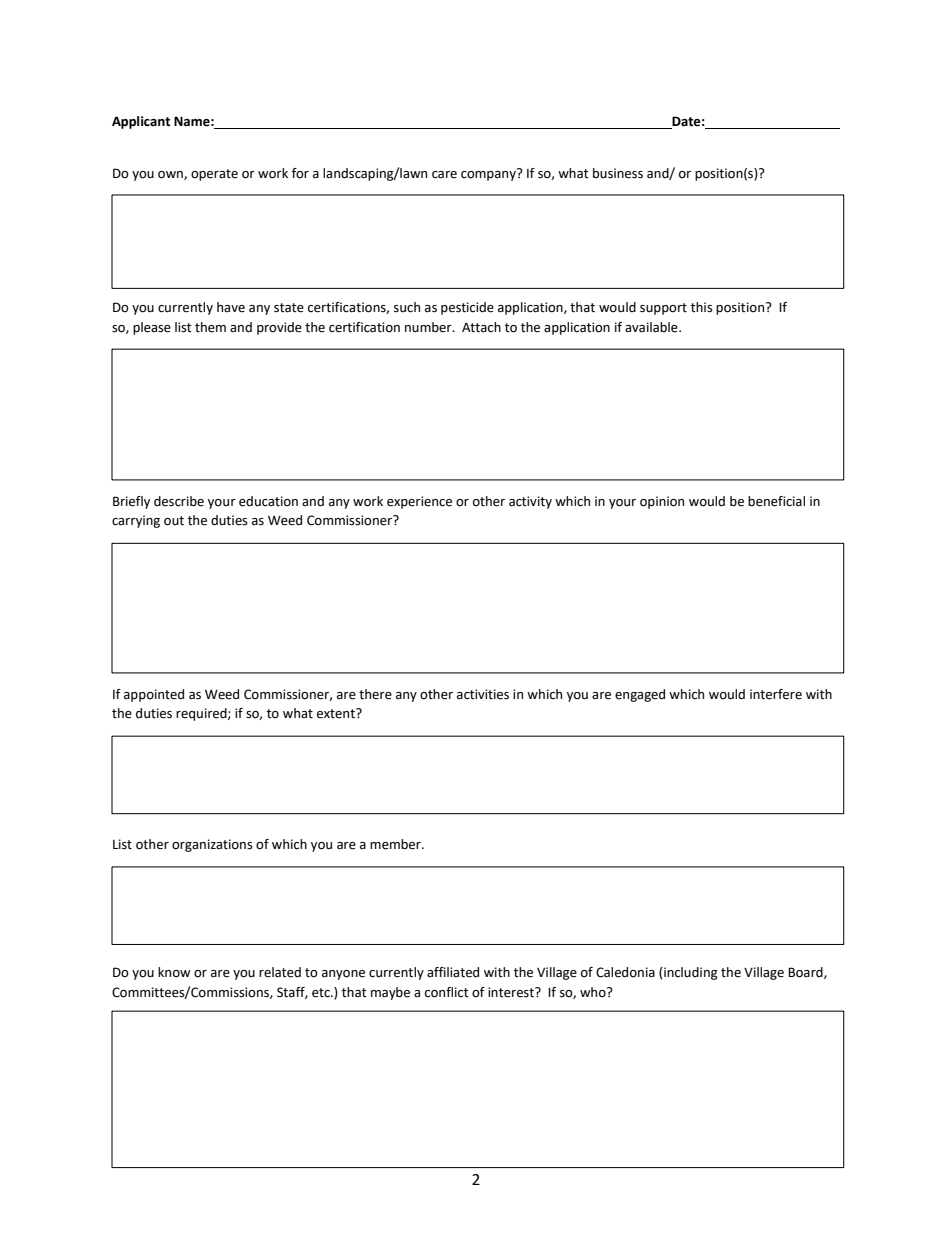 The height and width of the screenshot is (1233, 952). What do you see at coordinates (174, 521) in the screenshot?
I see `out` at bounding box center [174, 521].
